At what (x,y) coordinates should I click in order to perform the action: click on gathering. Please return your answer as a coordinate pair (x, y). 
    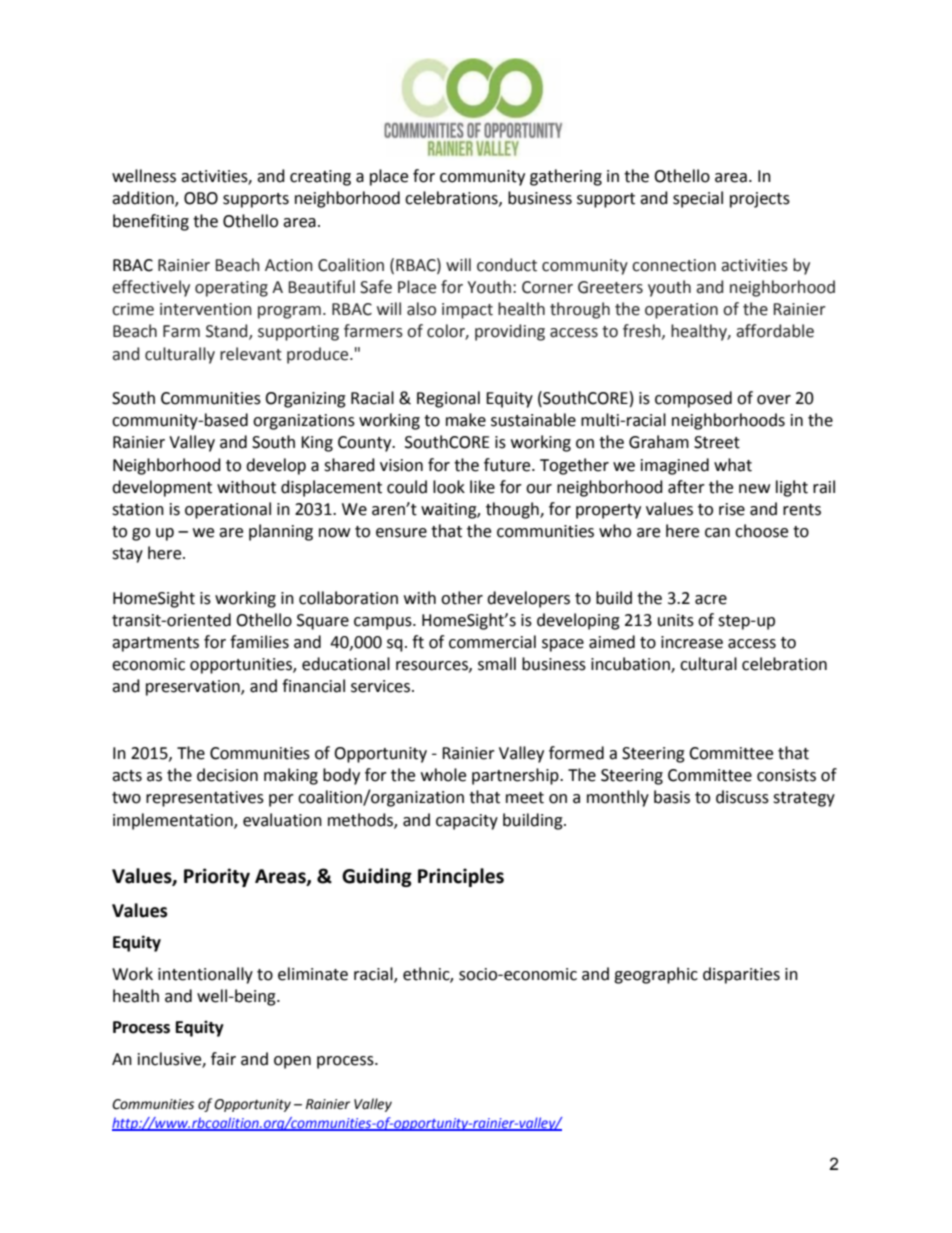
    Looking at the image, I should click on (566, 177).
